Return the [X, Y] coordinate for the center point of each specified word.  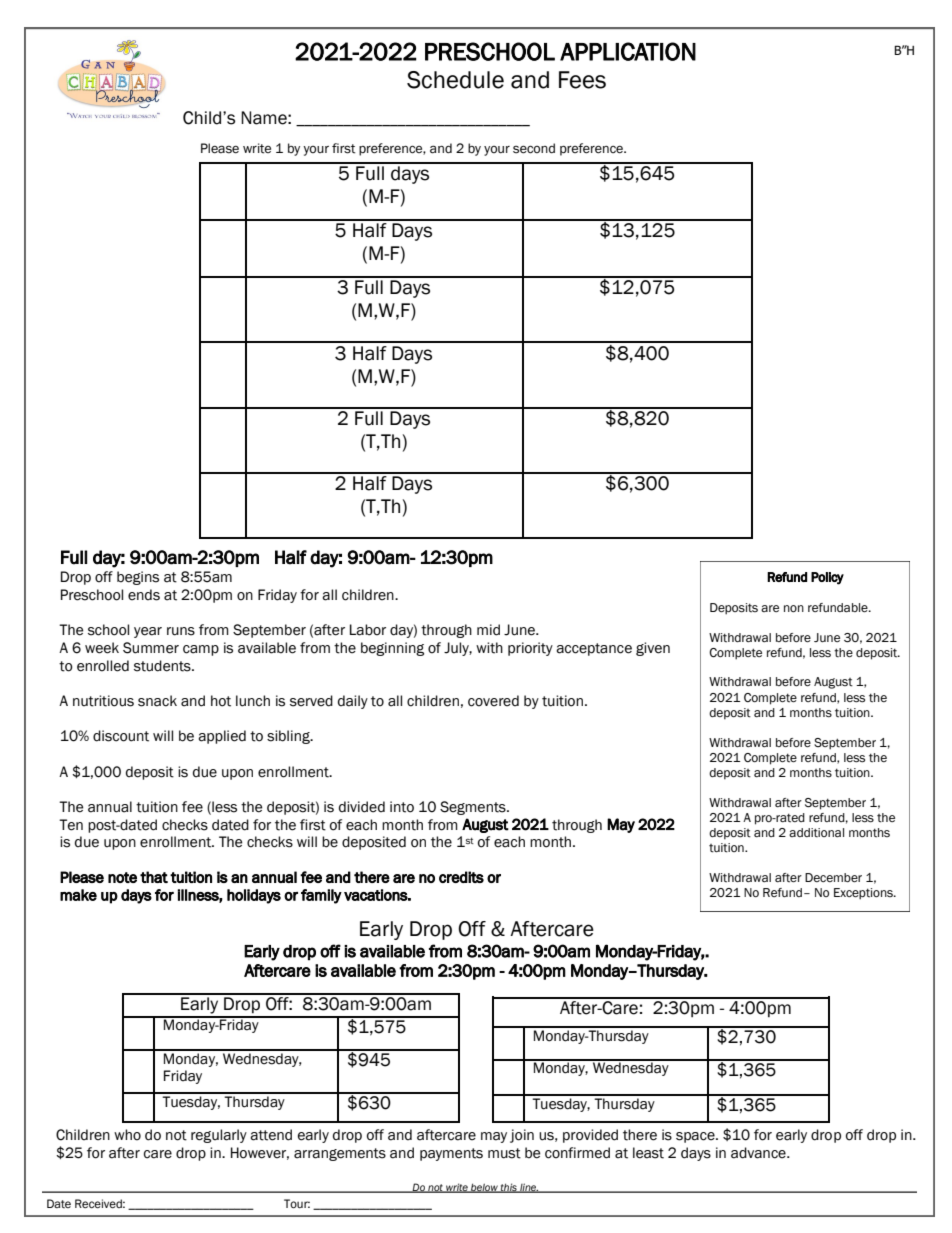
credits [461, 877]
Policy [827, 578]
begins [138, 578]
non [794, 608]
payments [451, 1154]
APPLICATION [628, 51]
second [534, 148]
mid [488, 630]
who [127, 1135]
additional [816, 833]
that [154, 877]
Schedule [455, 80]
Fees [582, 80]
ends [144, 595]
